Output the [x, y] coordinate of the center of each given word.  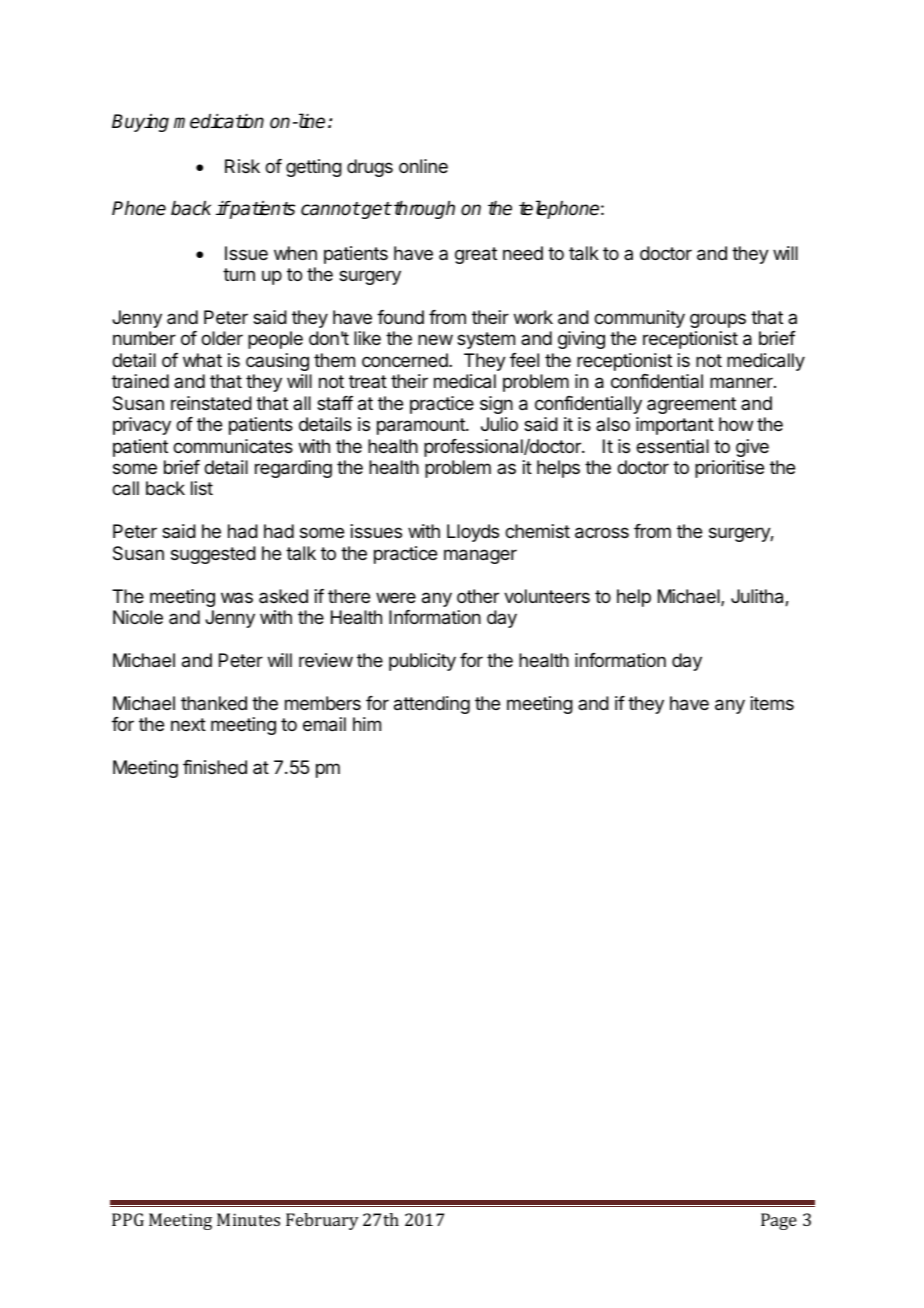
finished [215, 767]
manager [480, 556]
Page [779, 1221]
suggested [213, 555]
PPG [128, 1219]
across [602, 533]
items [772, 703]
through [424, 210]
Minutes [248, 1219]
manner [742, 382]
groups [718, 320]
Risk [242, 166]
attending [432, 705]
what [202, 360]
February [322, 1221]
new [435, 339]
